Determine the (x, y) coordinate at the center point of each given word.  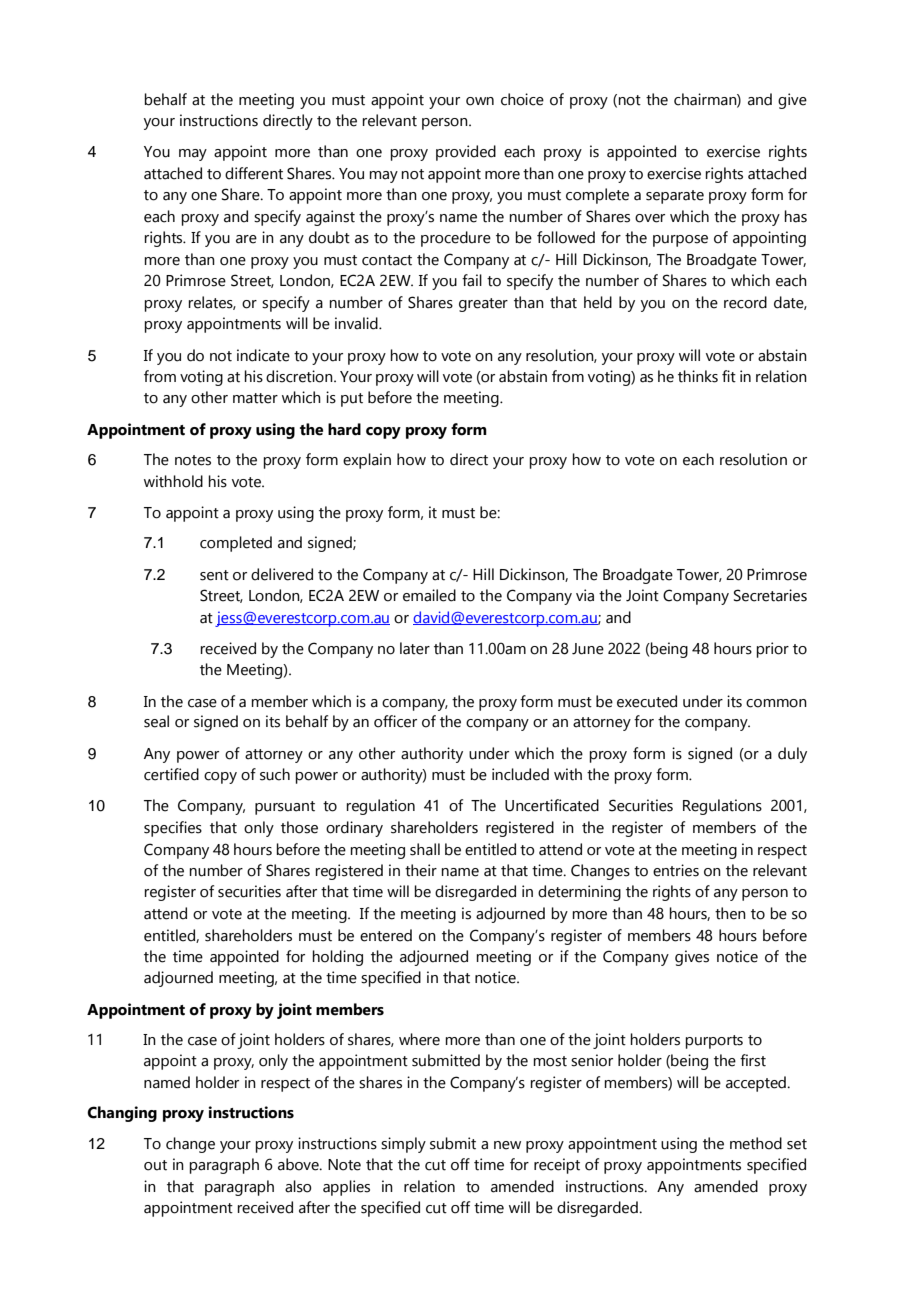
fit (729, 376)
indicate (263, 355)
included (520, 774)
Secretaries (770, 595)
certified (171, 774)
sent (214, 575)
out (155, 1165)
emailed (429, 595)
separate (675, 197)
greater (483, 305)
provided (466, 153)
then (730, 913)
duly (792, 755)
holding (337, 958)
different (254, 173)
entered (386, 935)
